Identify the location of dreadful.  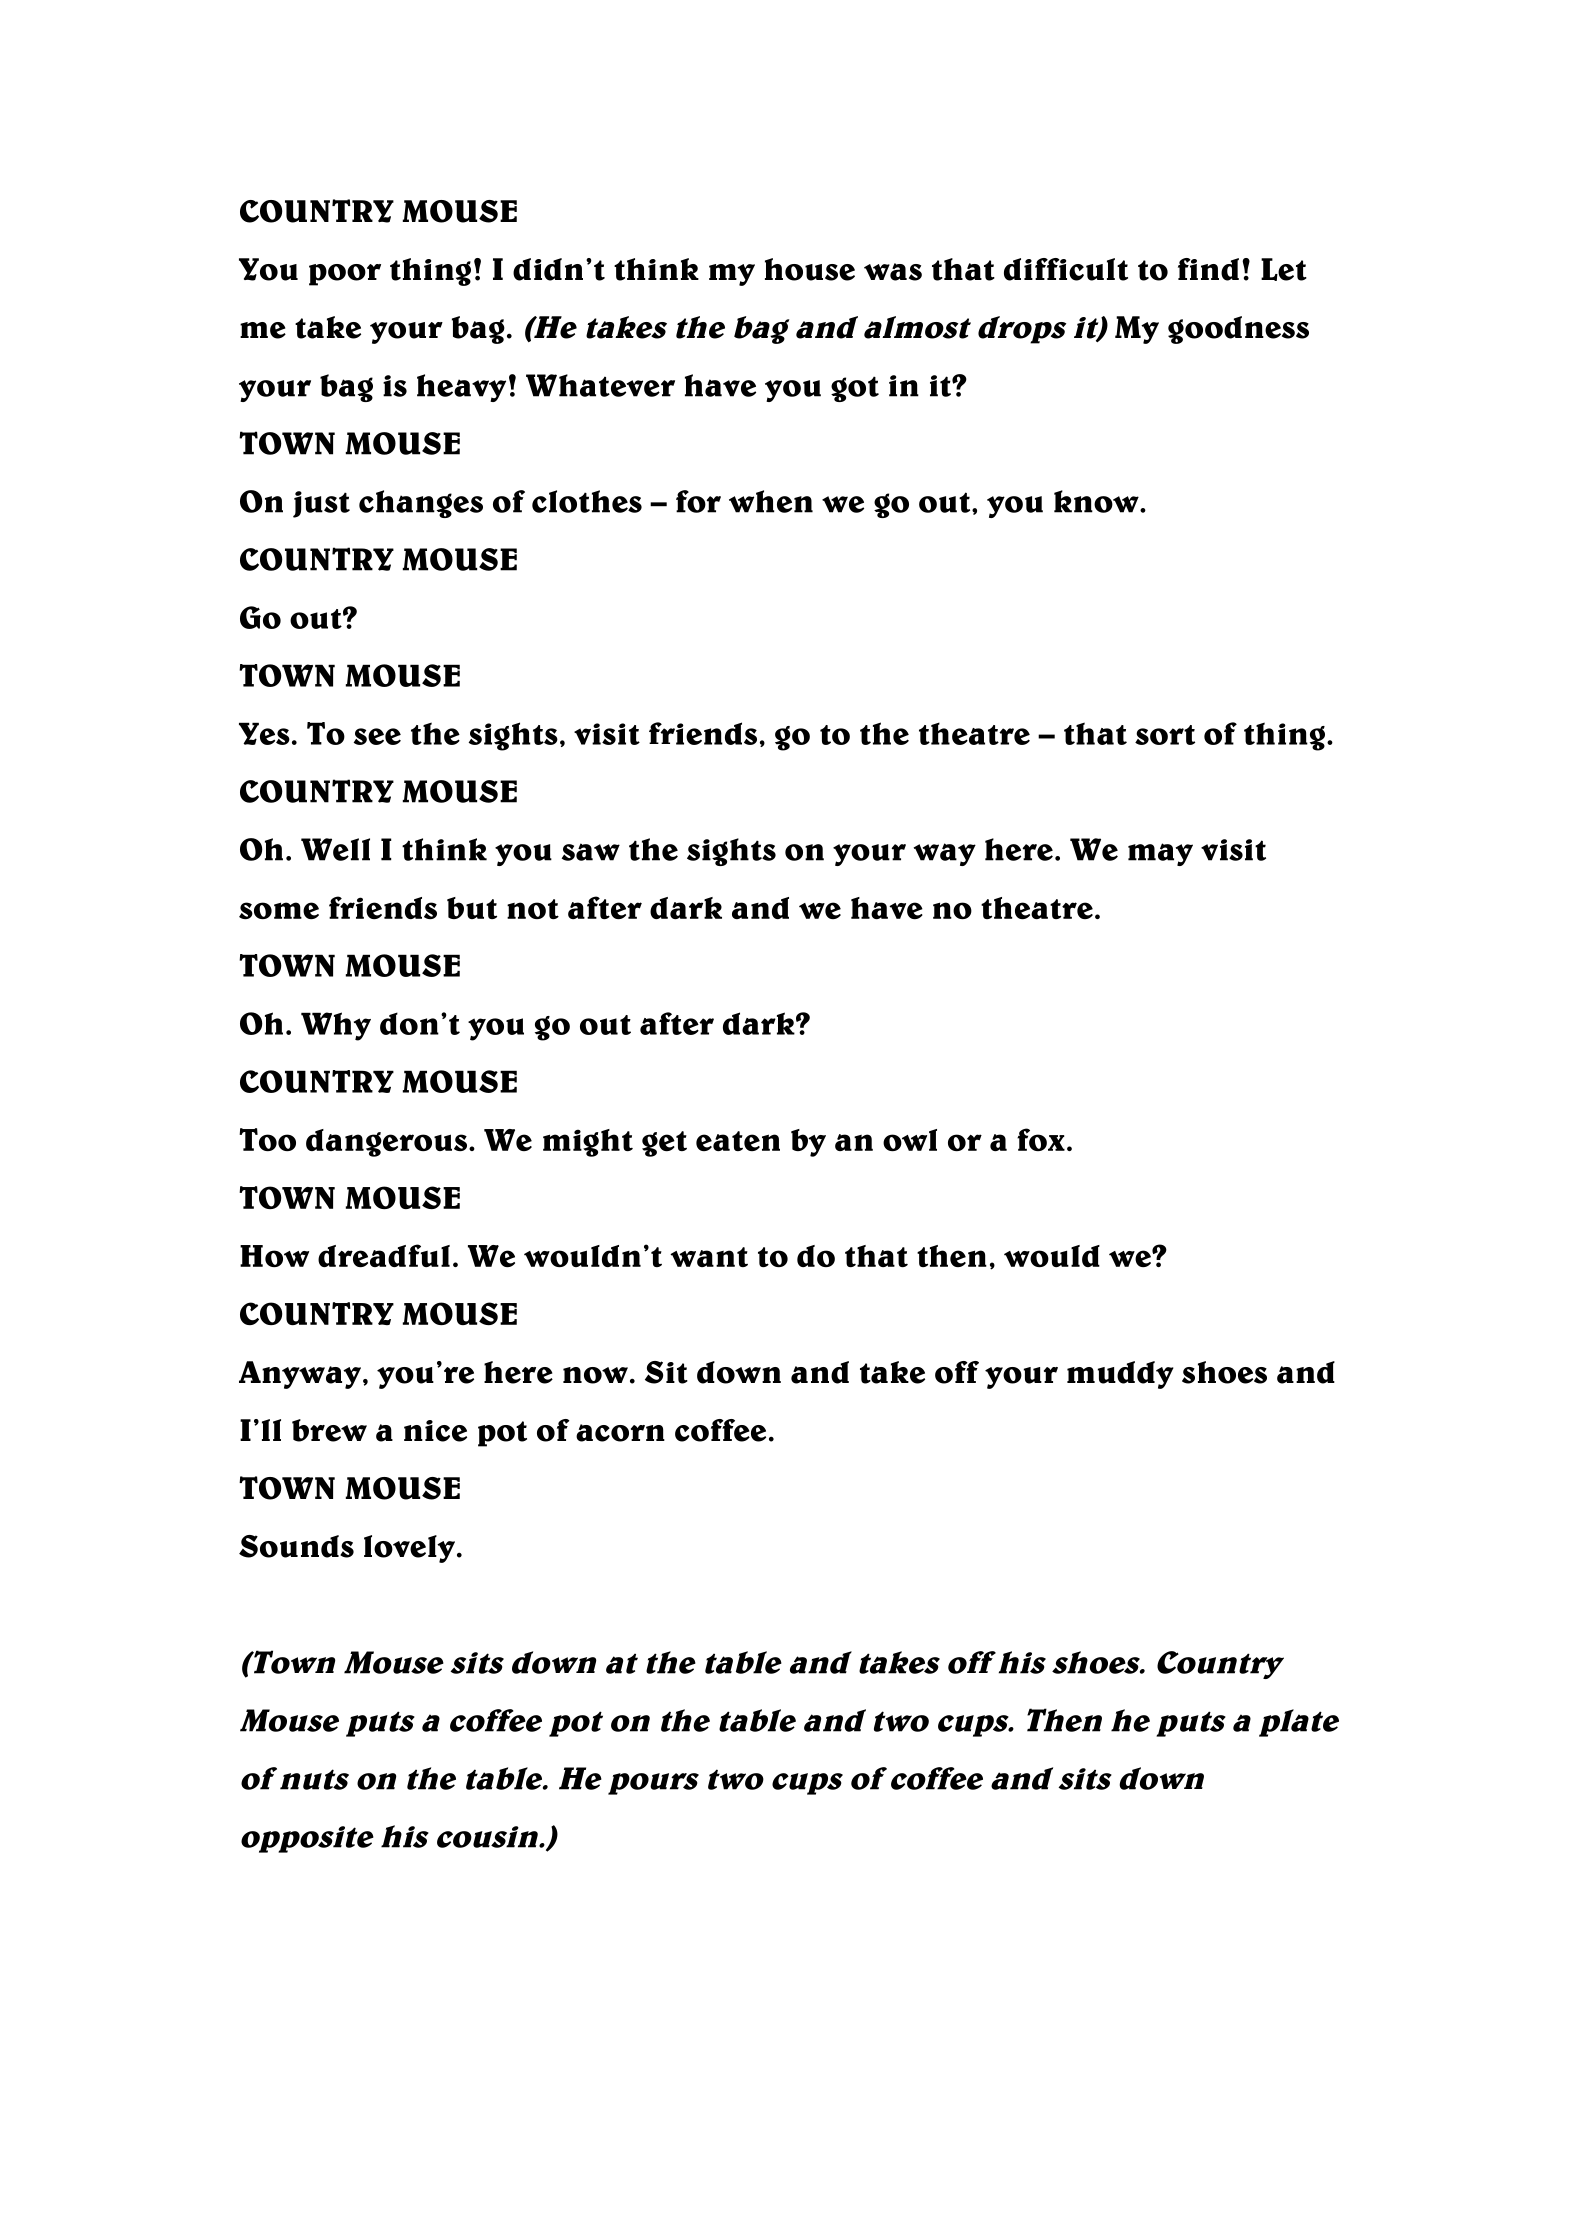
(384, 1255).
